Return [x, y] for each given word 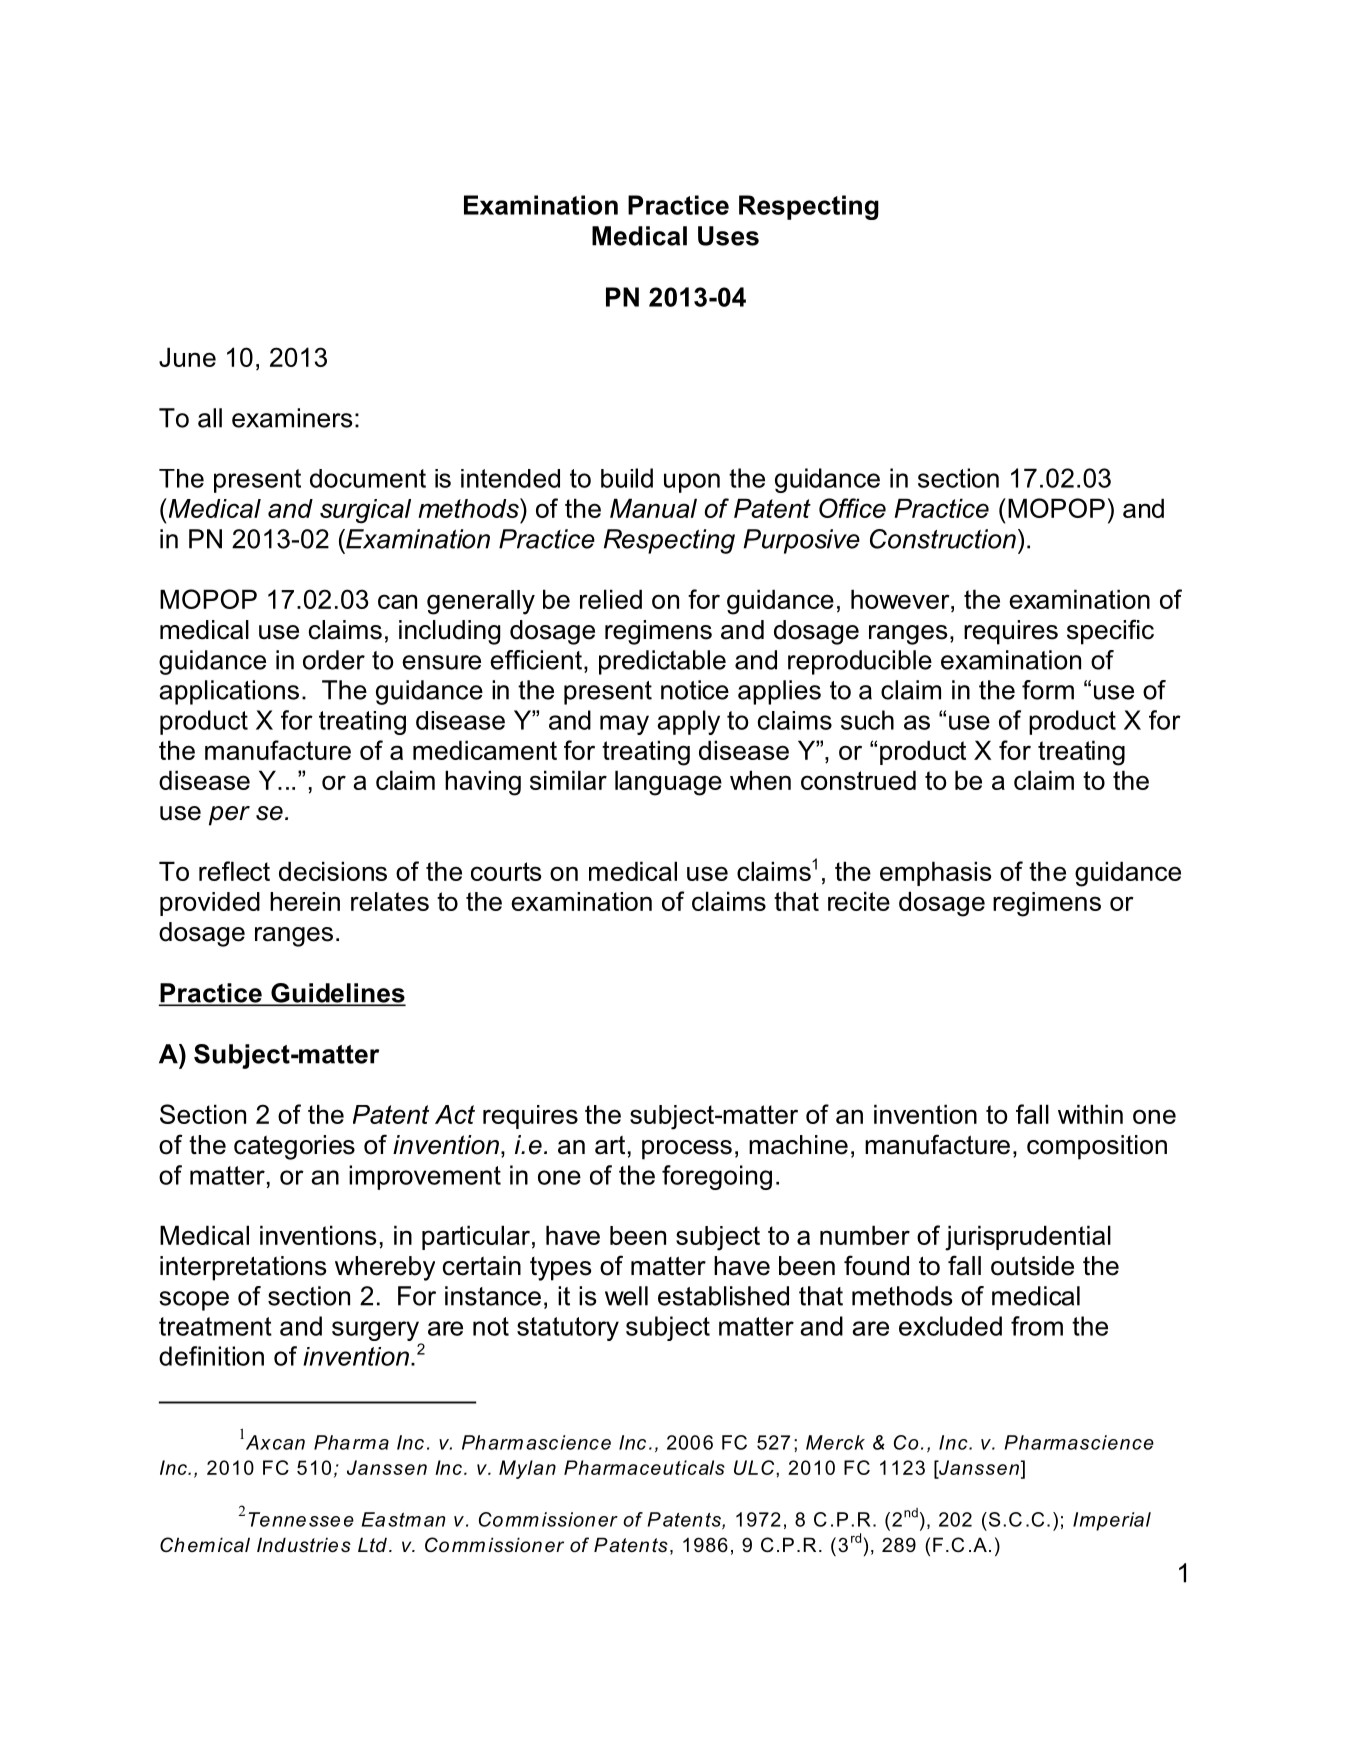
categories [294, 1147]
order [334, 660]
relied [611, 599]
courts [506, 871]
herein [305, 901]
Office [852, 508]
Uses [728, 236]
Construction [943, 539]
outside [1032, 1266]
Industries [304, 1545]
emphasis [936, 873]
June [187, 357]
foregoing [717, 1177]
